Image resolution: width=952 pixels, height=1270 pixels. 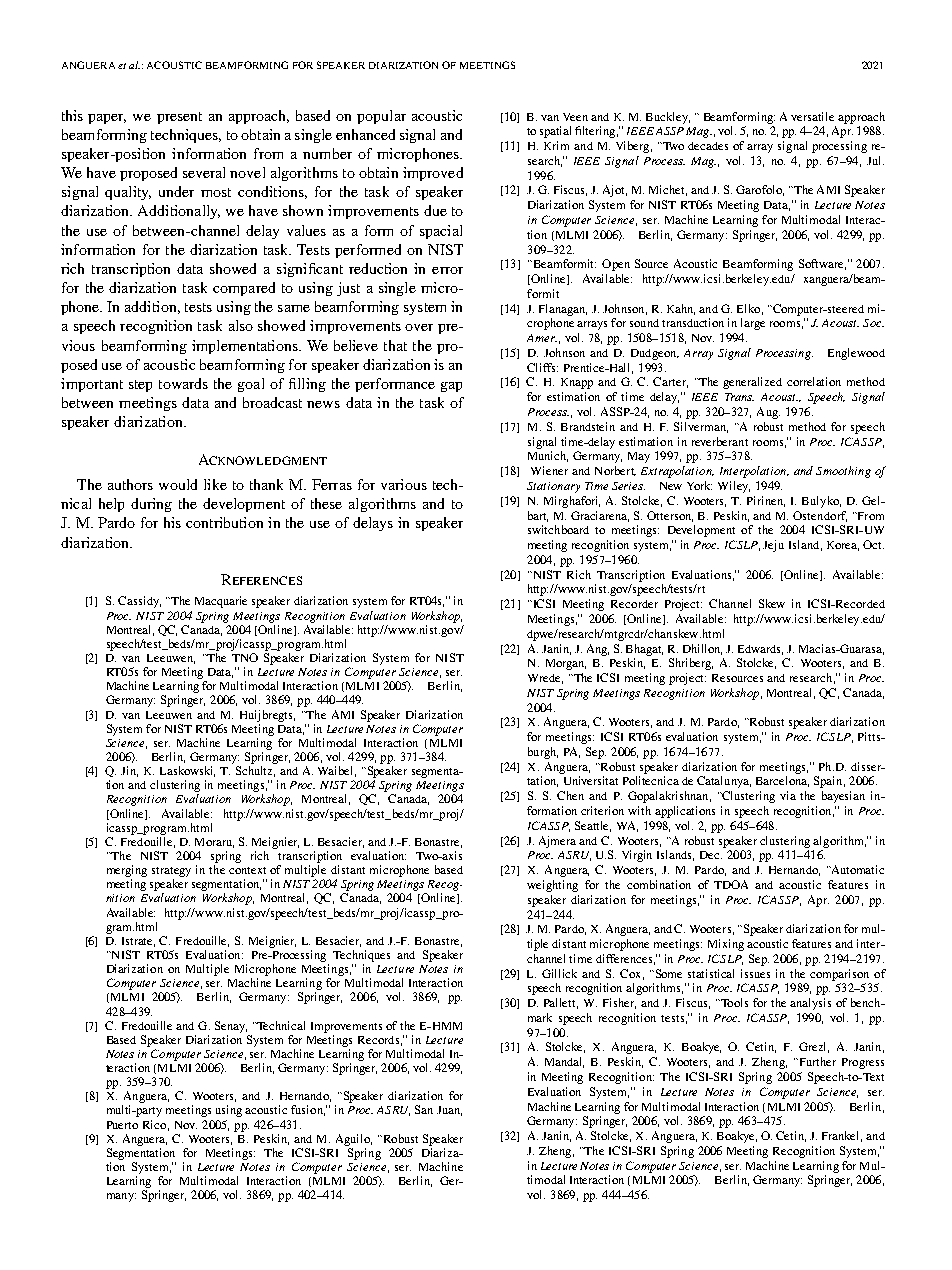 I want to click on Morgan, so click(x=566, y=664).
